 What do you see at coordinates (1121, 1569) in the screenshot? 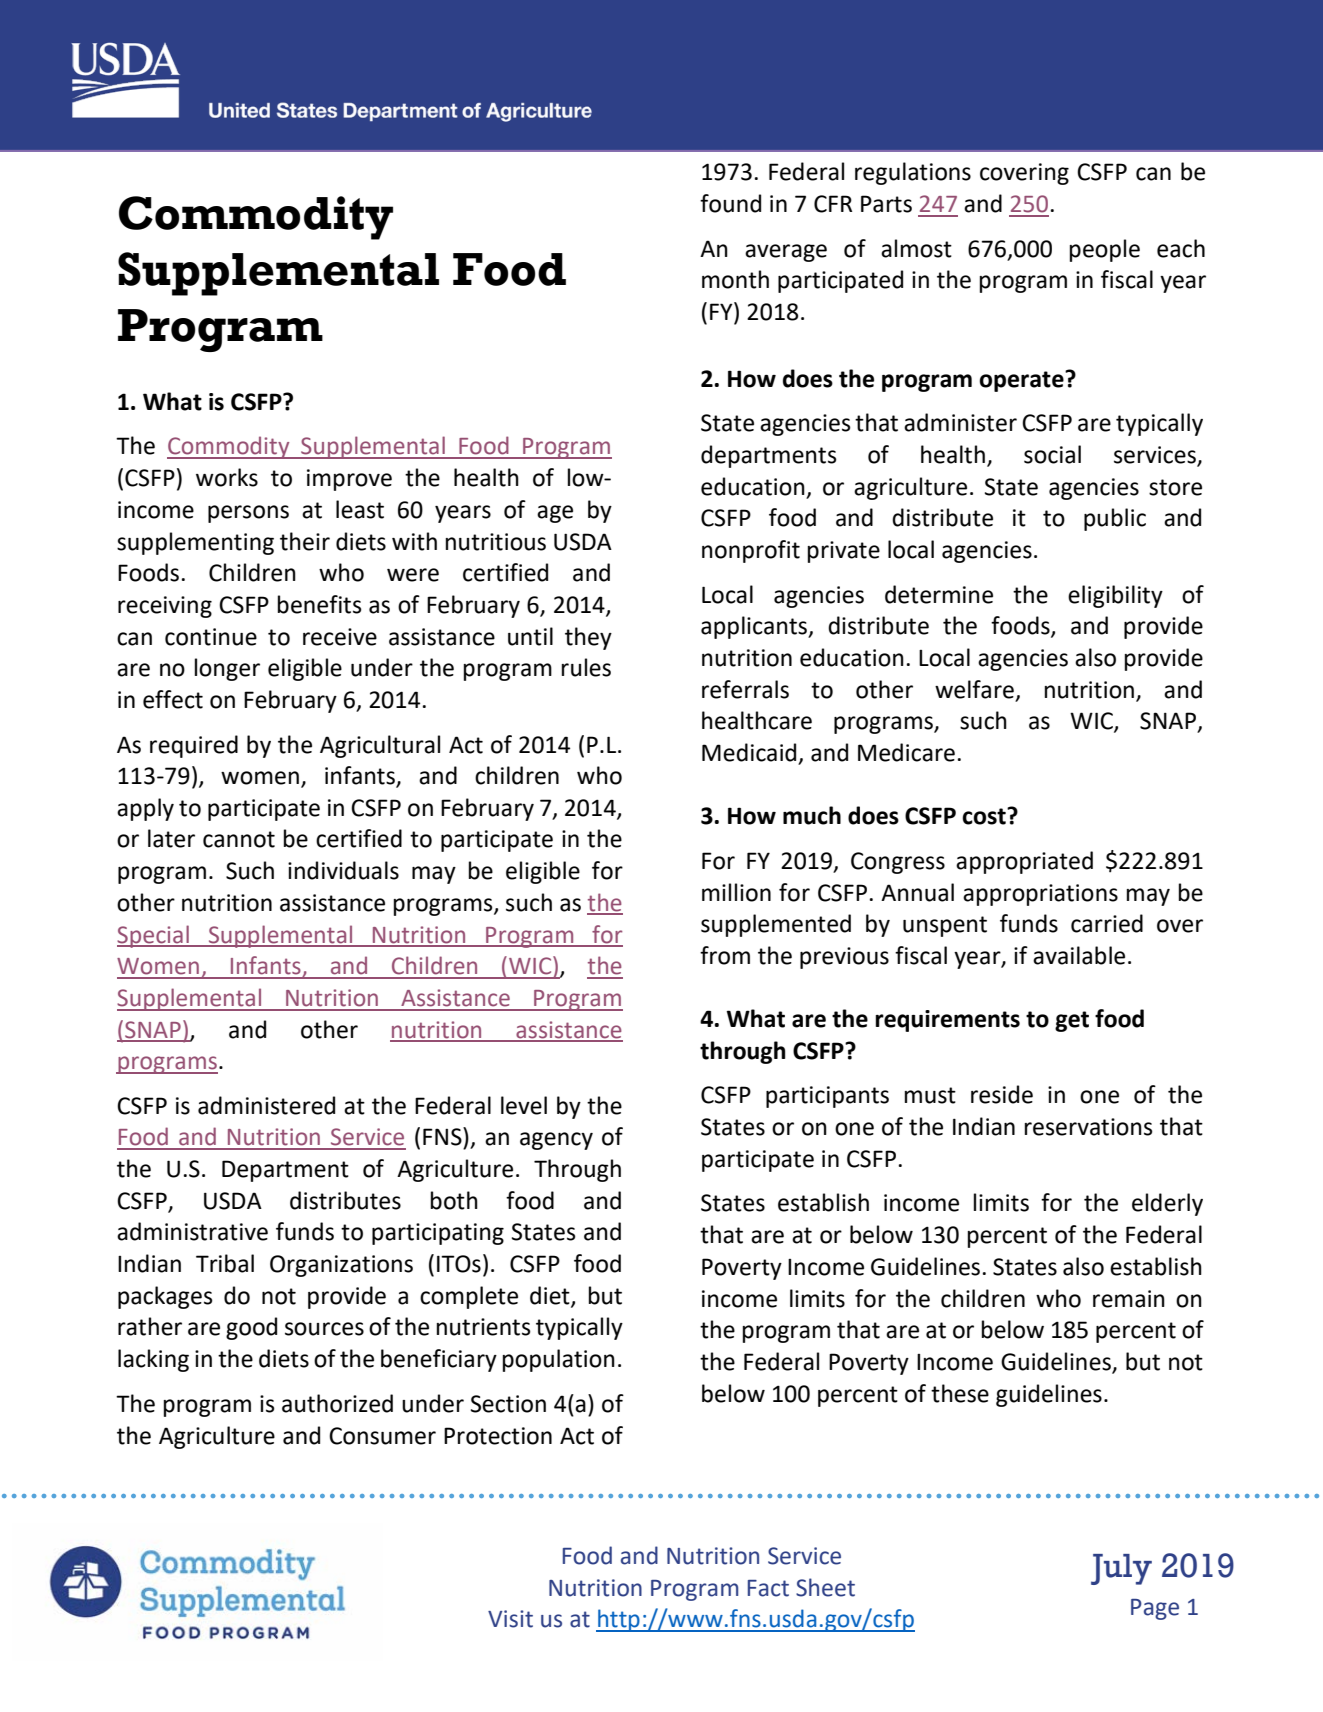
I see `July` at bounding box center [1121, 1569].
